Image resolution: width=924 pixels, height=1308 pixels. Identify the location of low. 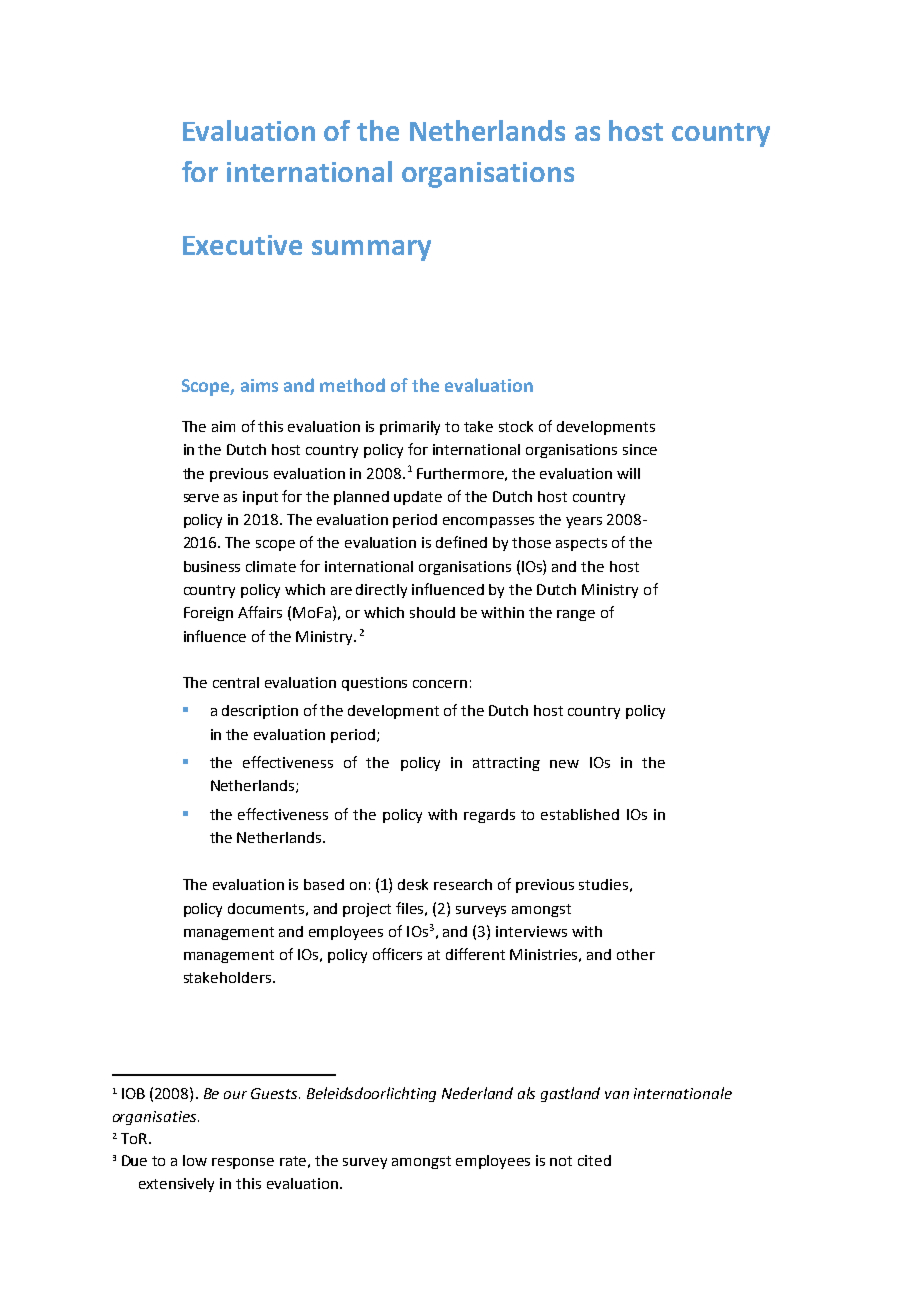
(195, 1160).
